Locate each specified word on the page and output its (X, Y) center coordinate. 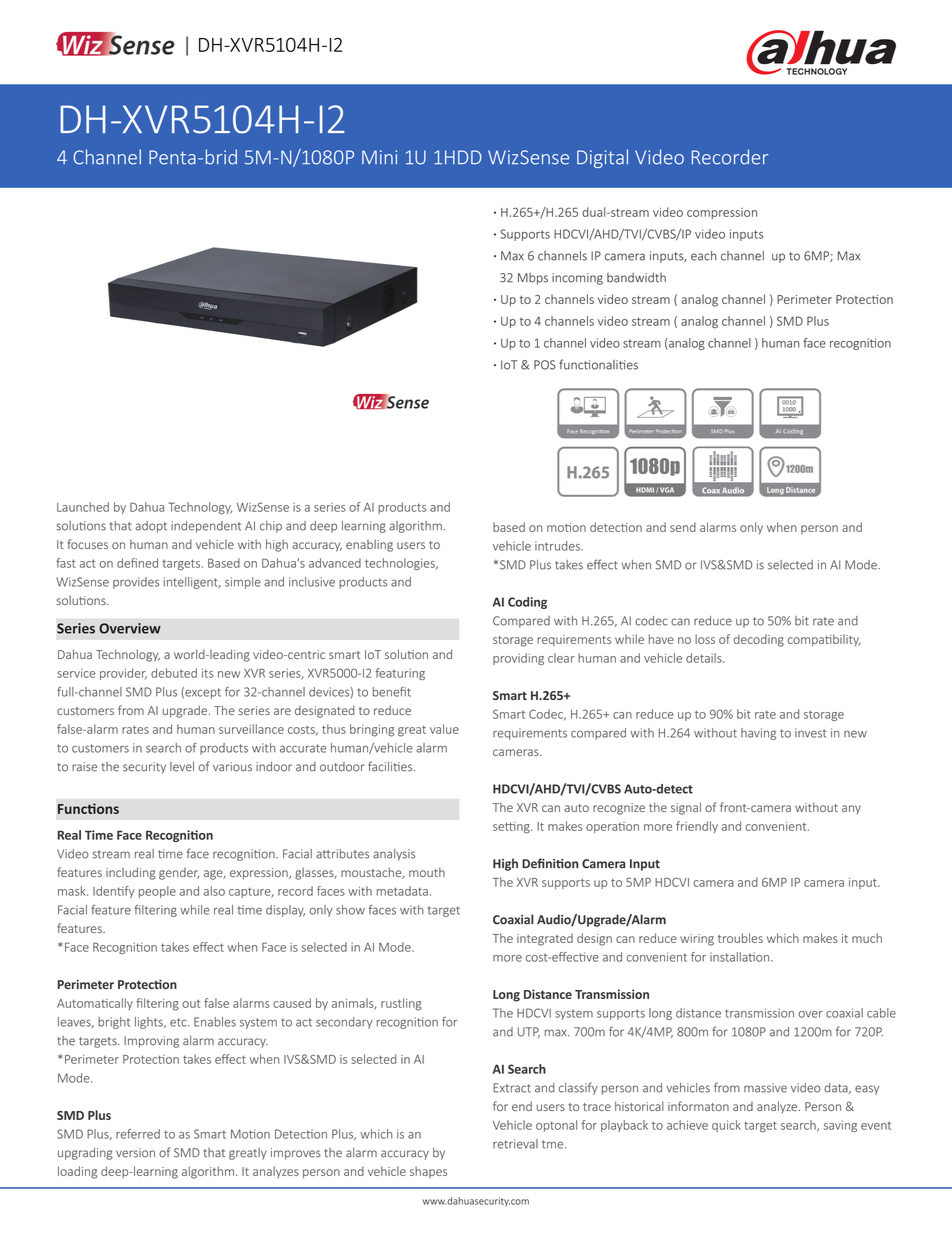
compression (722, 213)
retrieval (515, 1144)
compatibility (824, 640)
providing (518, 659)
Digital (602, 158)
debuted (174, 673)
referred (138, 1134)
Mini (379, 157)
